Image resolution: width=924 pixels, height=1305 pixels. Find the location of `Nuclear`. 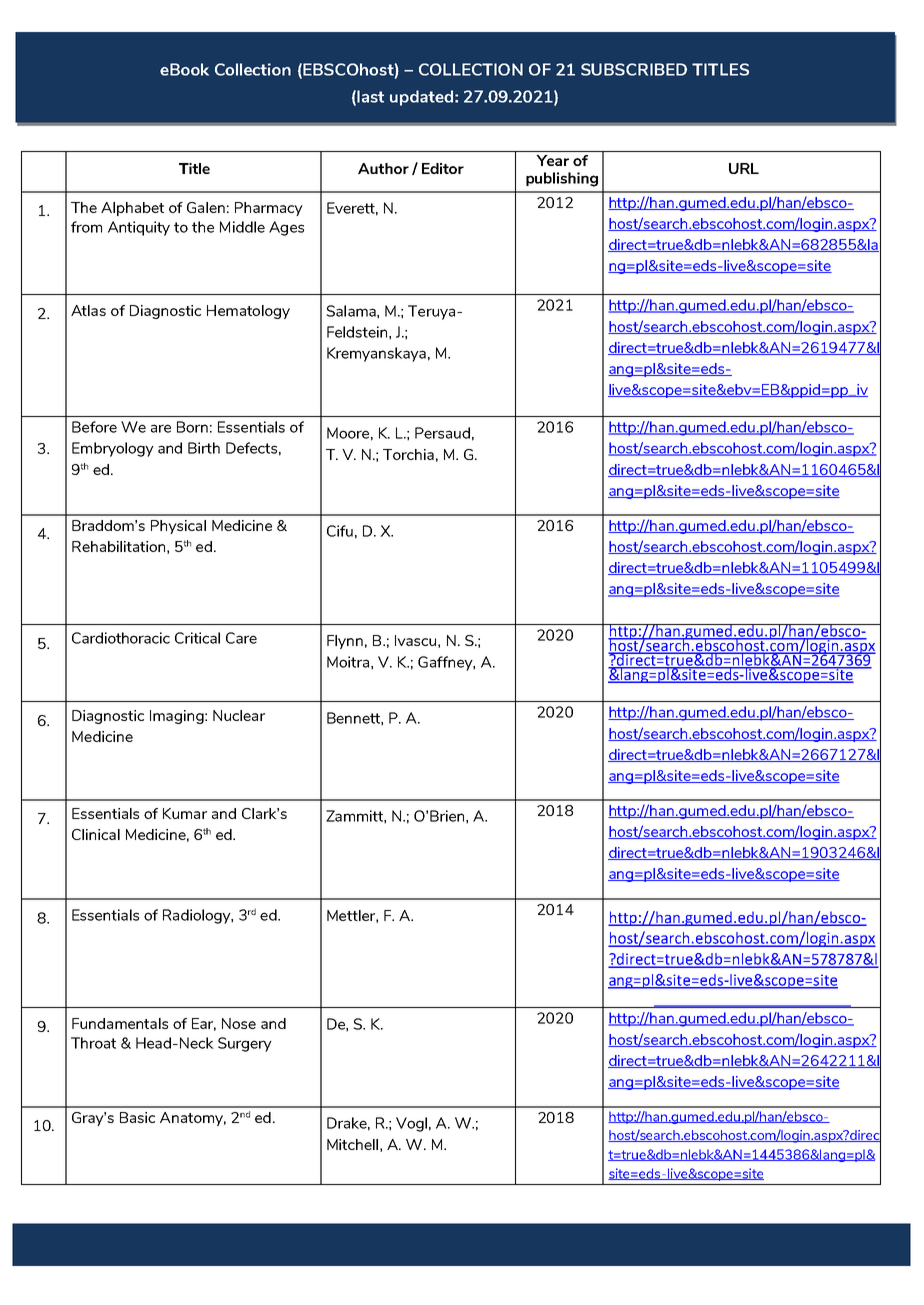

Nuclear is located at coordinates (239, 715).
